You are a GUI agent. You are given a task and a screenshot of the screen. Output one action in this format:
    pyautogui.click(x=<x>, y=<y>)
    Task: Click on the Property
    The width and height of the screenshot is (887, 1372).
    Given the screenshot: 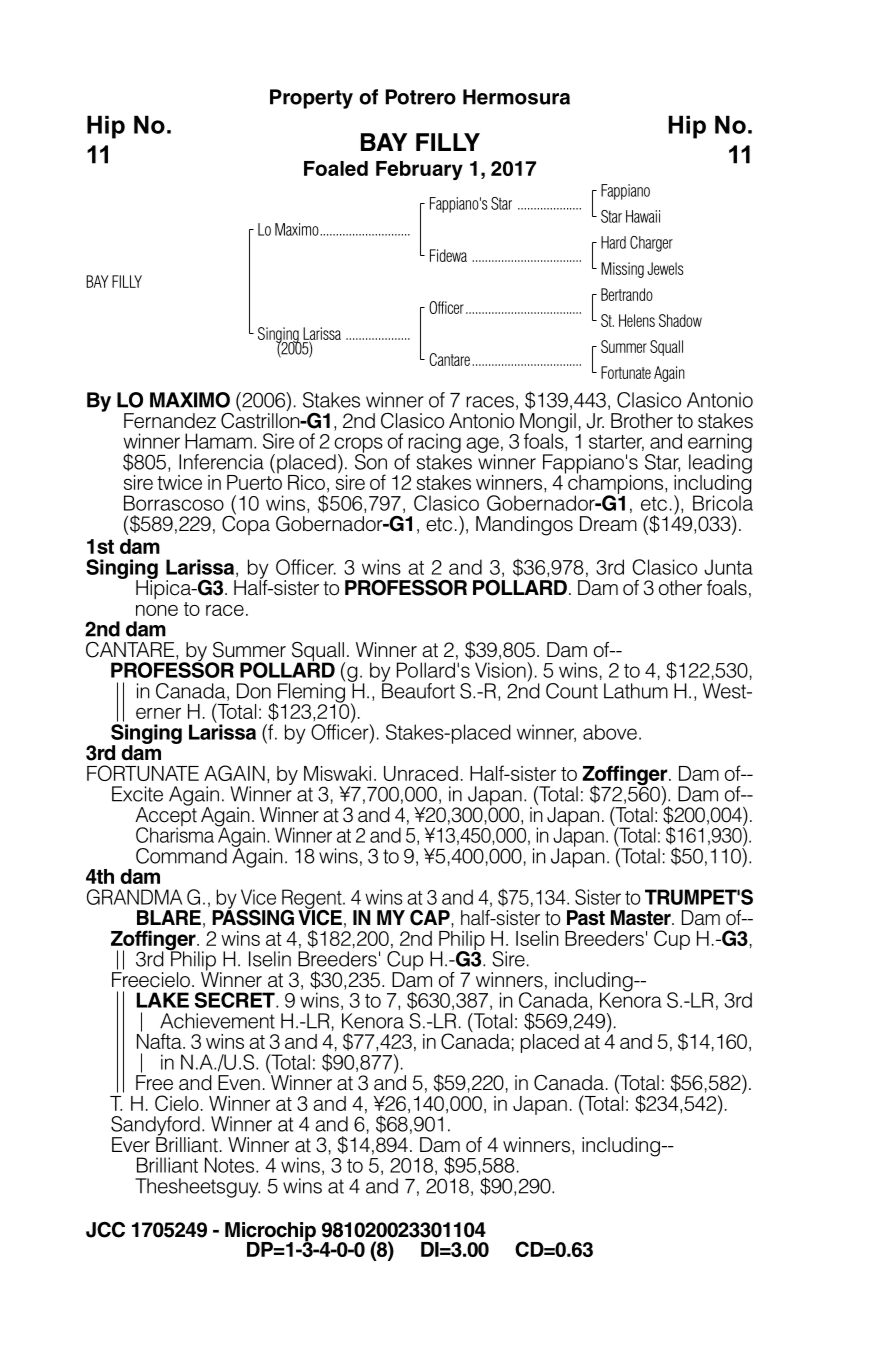 What is the action you would take?
    pyautogui.click(x=311, y=99)
